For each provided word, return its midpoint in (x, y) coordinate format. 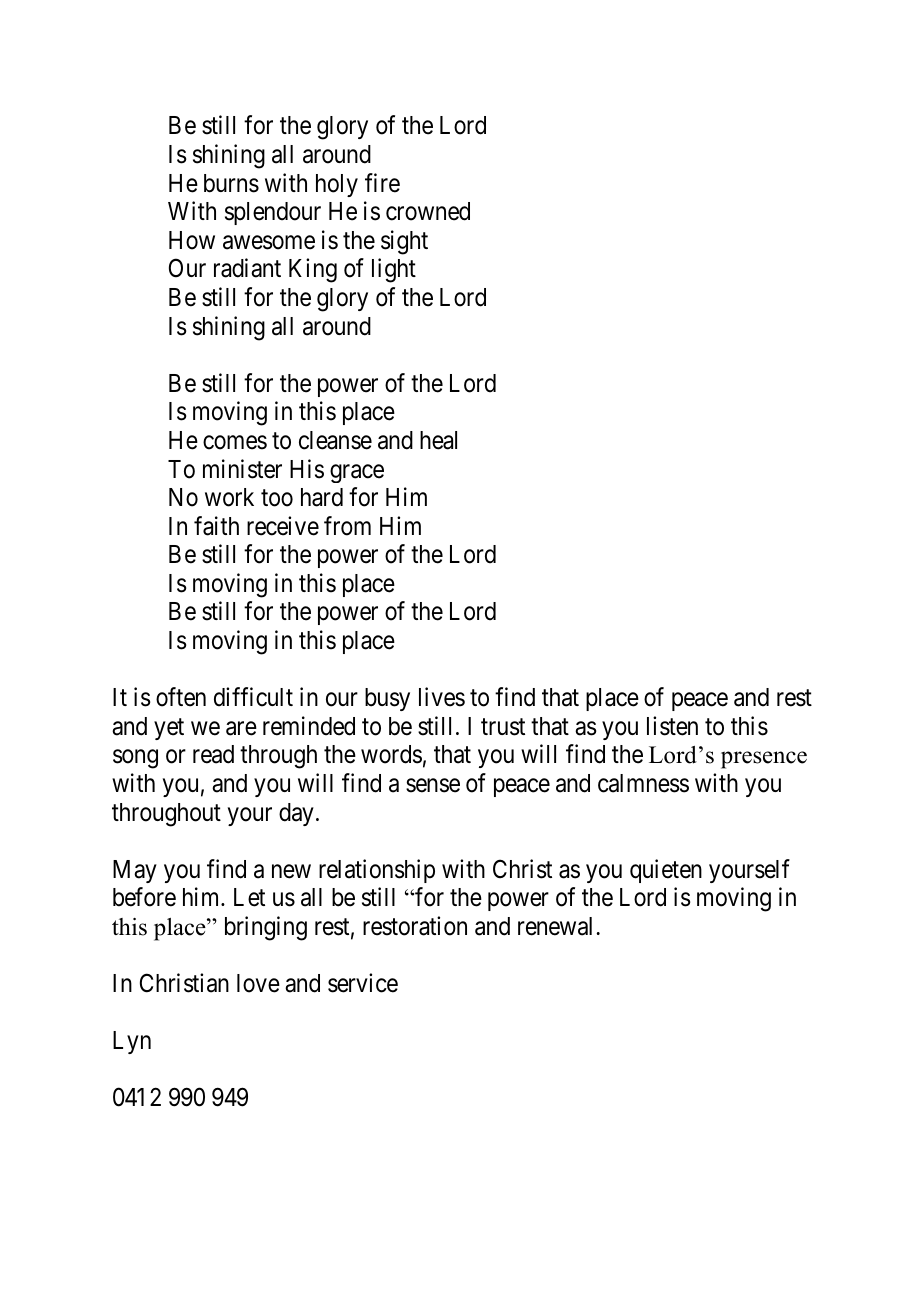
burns (231, 183)
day (296, 814)
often (181, 697)
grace (357, 473)
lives (442, 697)
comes (235, 443)
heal (438, 440)
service (363, 983)
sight (404, 242)
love (258, 983)
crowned (428, 211)
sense (433, 786)
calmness (643, 783)
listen (672, 726)
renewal (557, 926)
